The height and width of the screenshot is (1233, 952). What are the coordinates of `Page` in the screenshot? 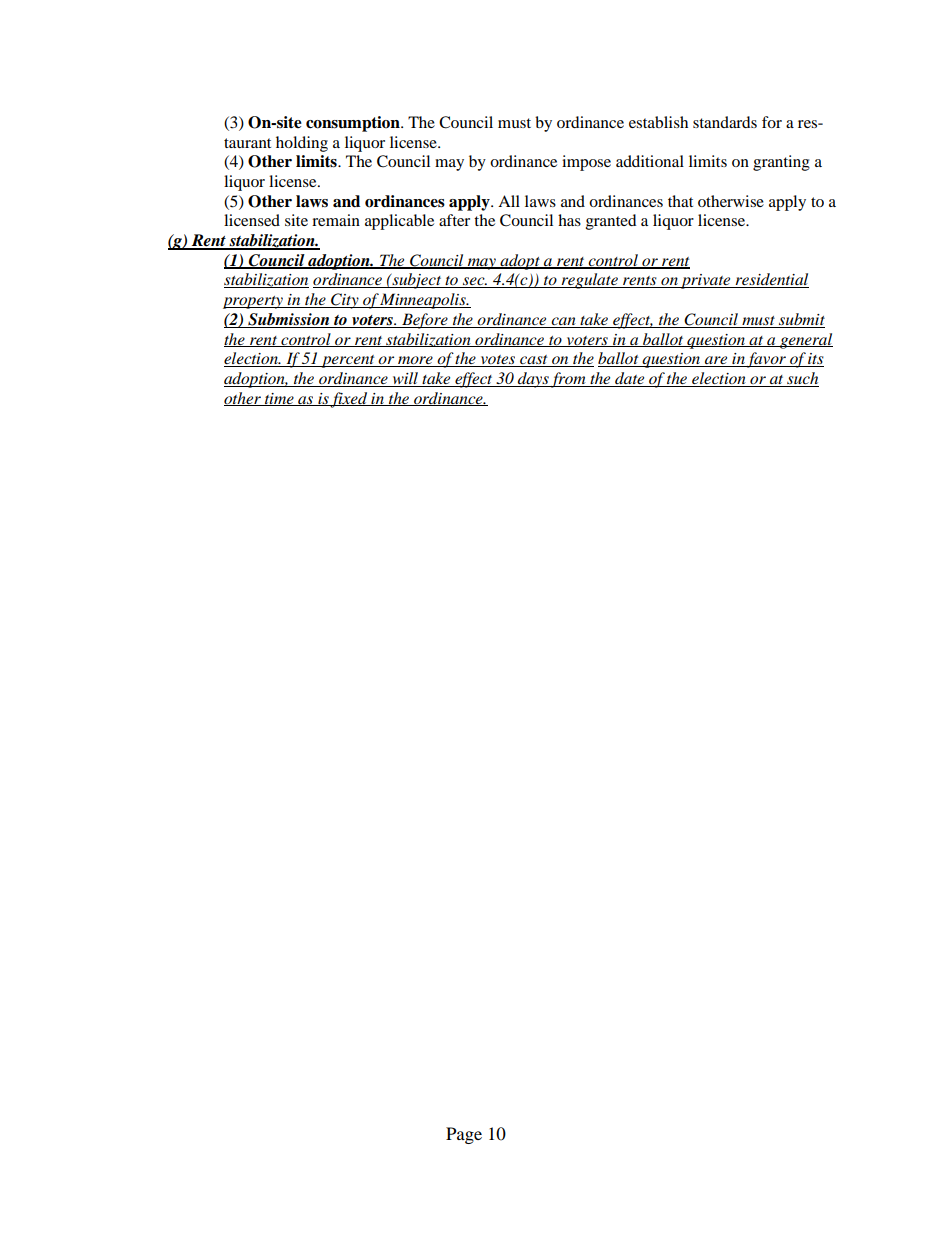 It's located at (464, 1135).
